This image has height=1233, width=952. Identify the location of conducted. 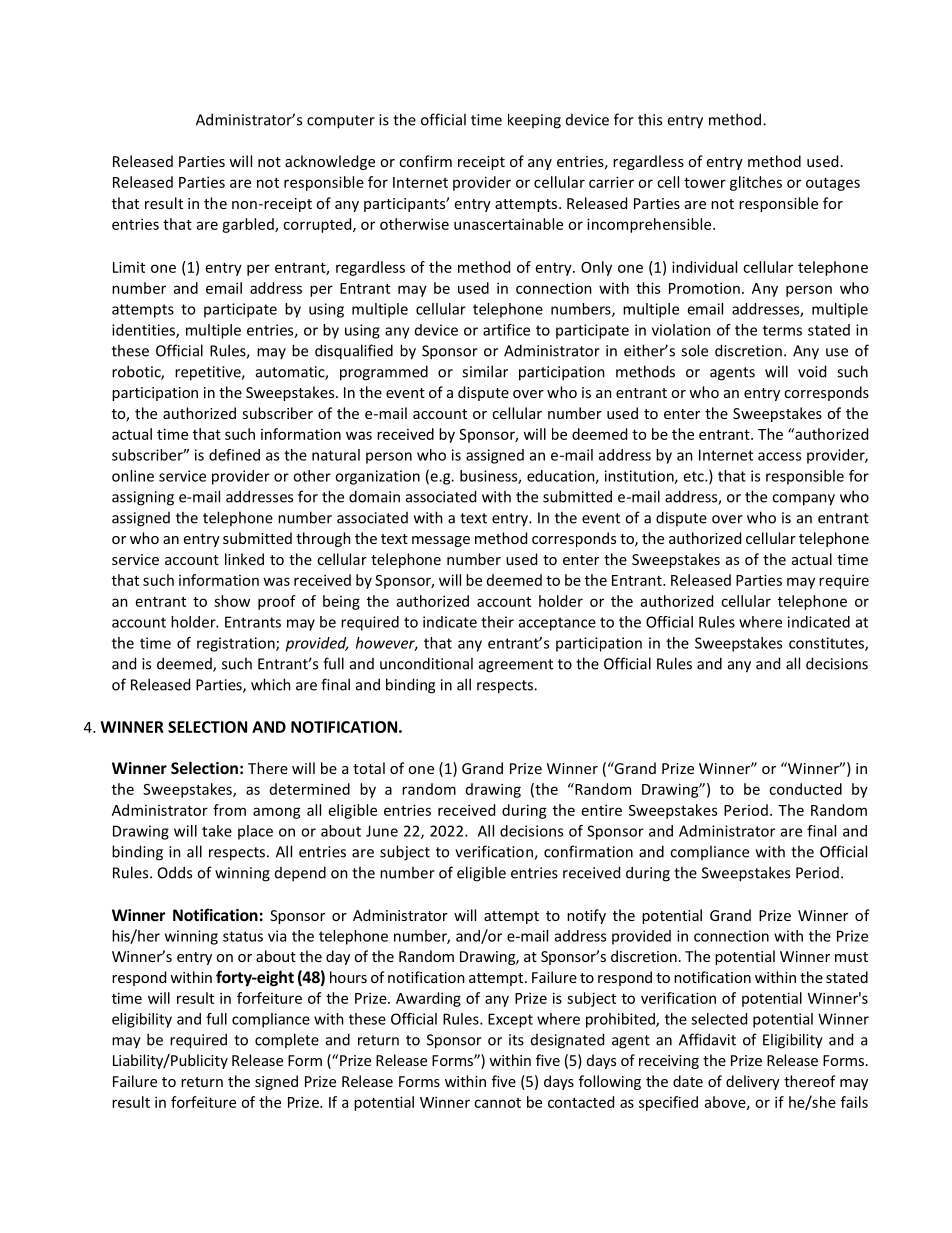
(805, 789).
